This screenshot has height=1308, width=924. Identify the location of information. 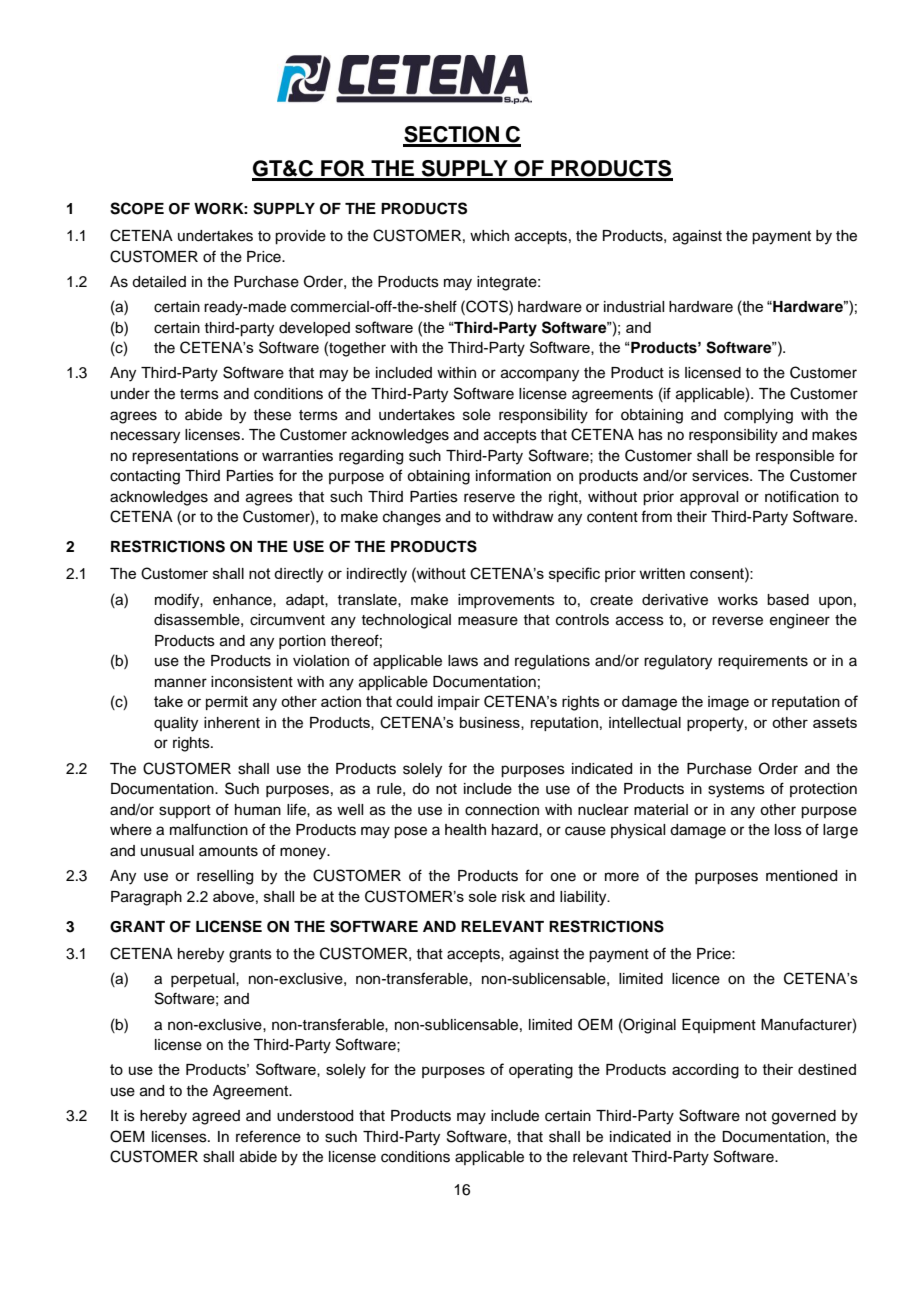
(513, 475).
